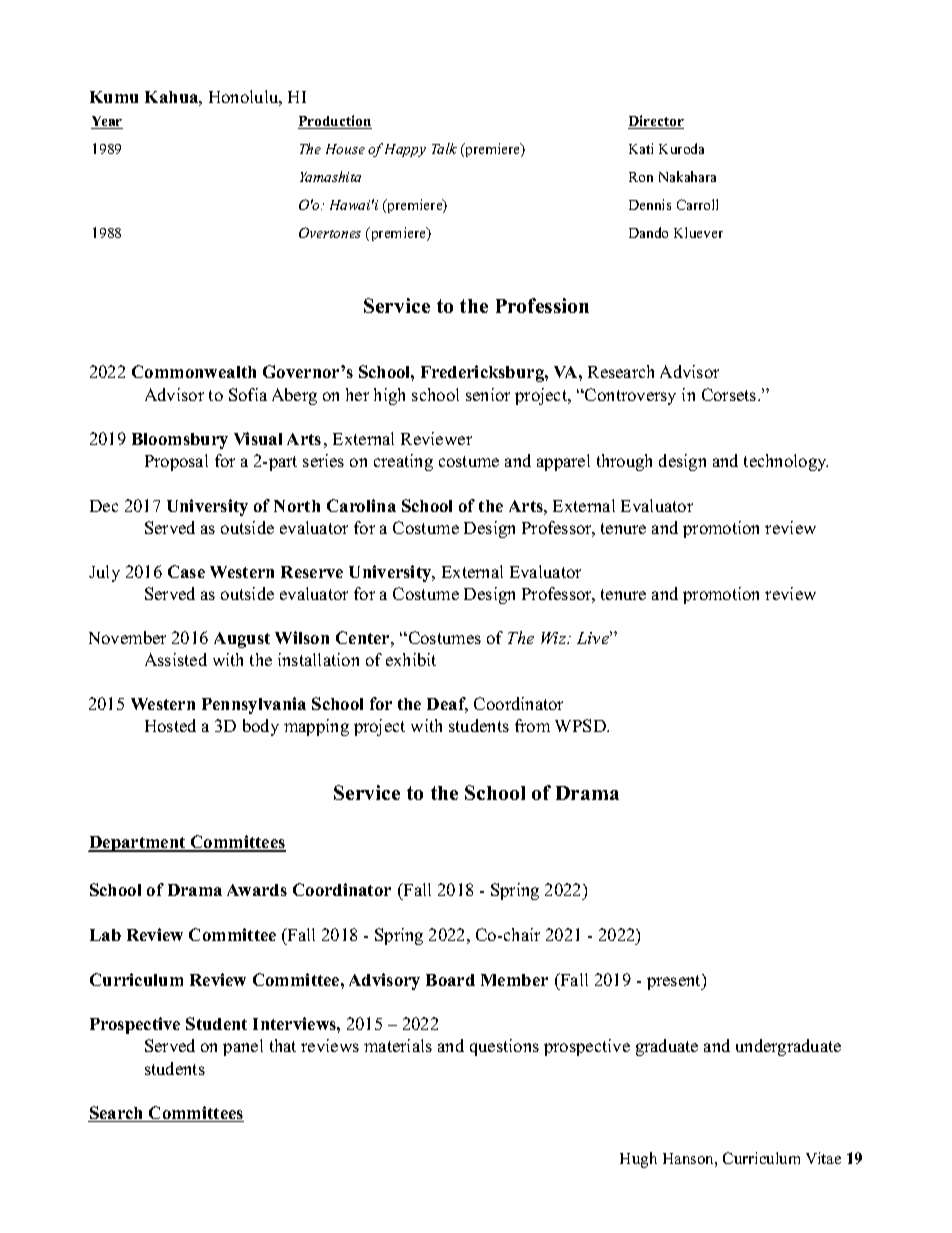 This document has height=1233, width=952. What do you see at coordinates (194, 371) in the document?
I see `Commonwealth` at bounding box center [194, 371].
